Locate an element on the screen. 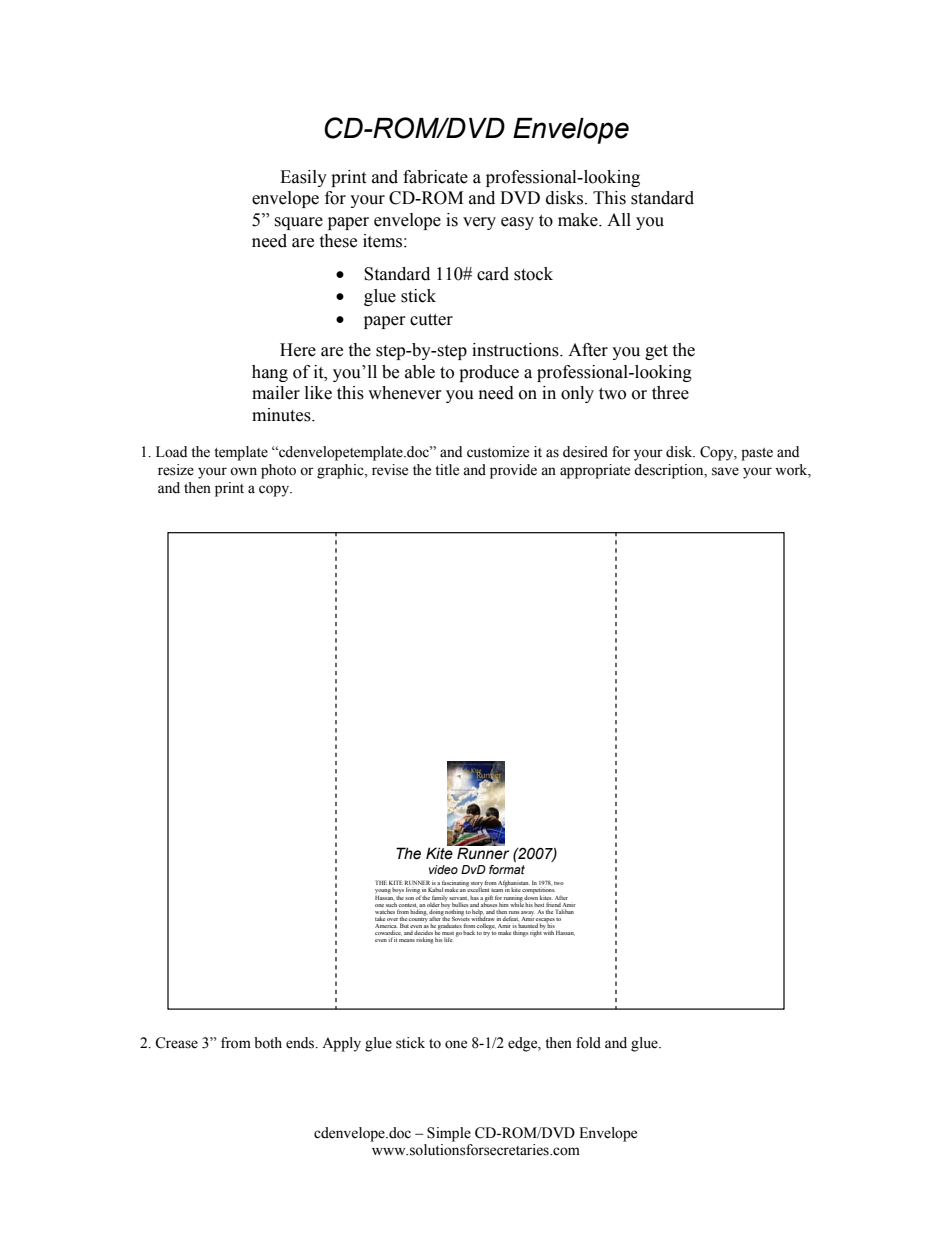  square is located at coordinates (298, 223).
